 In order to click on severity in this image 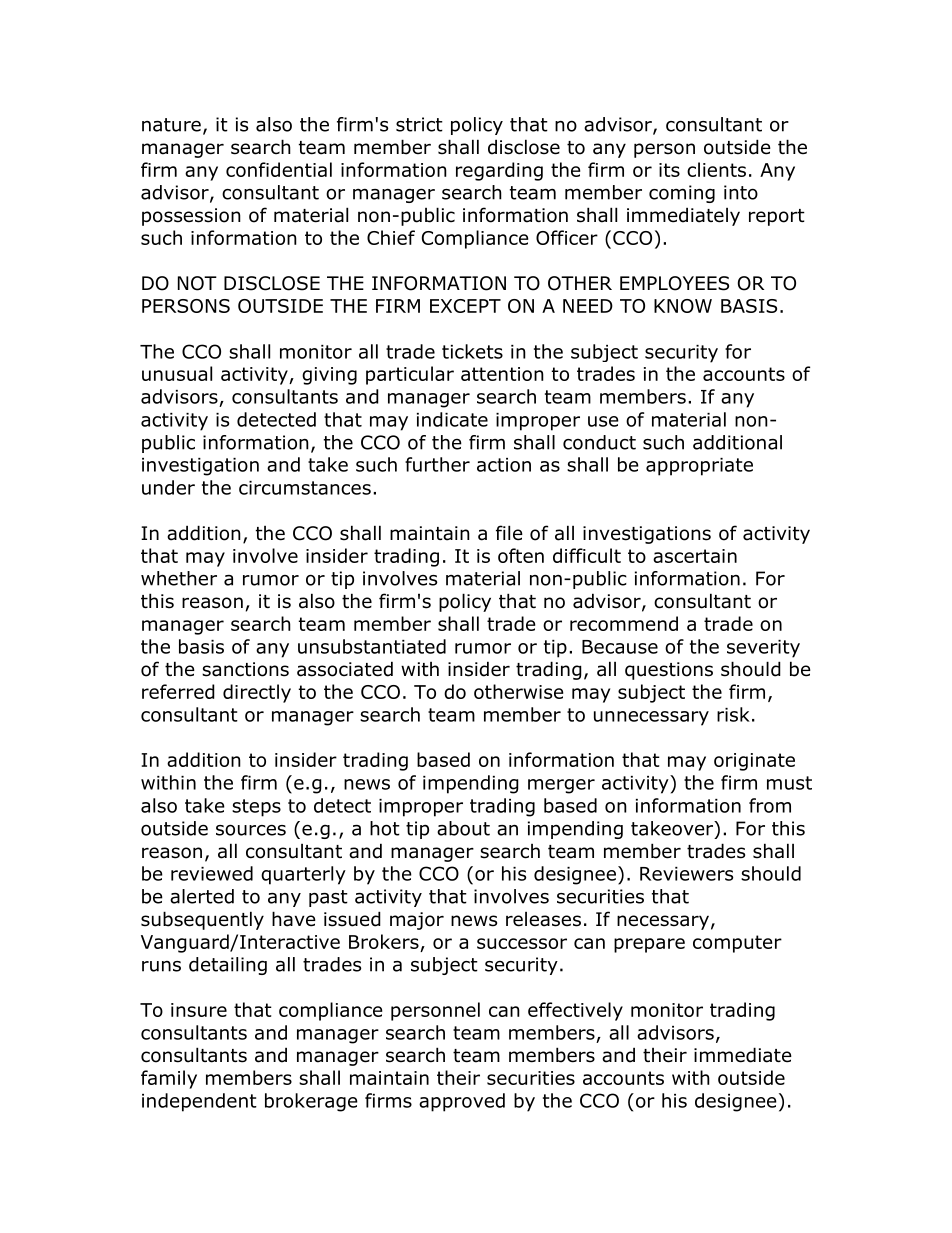, I will do `click(763, 649)`.
